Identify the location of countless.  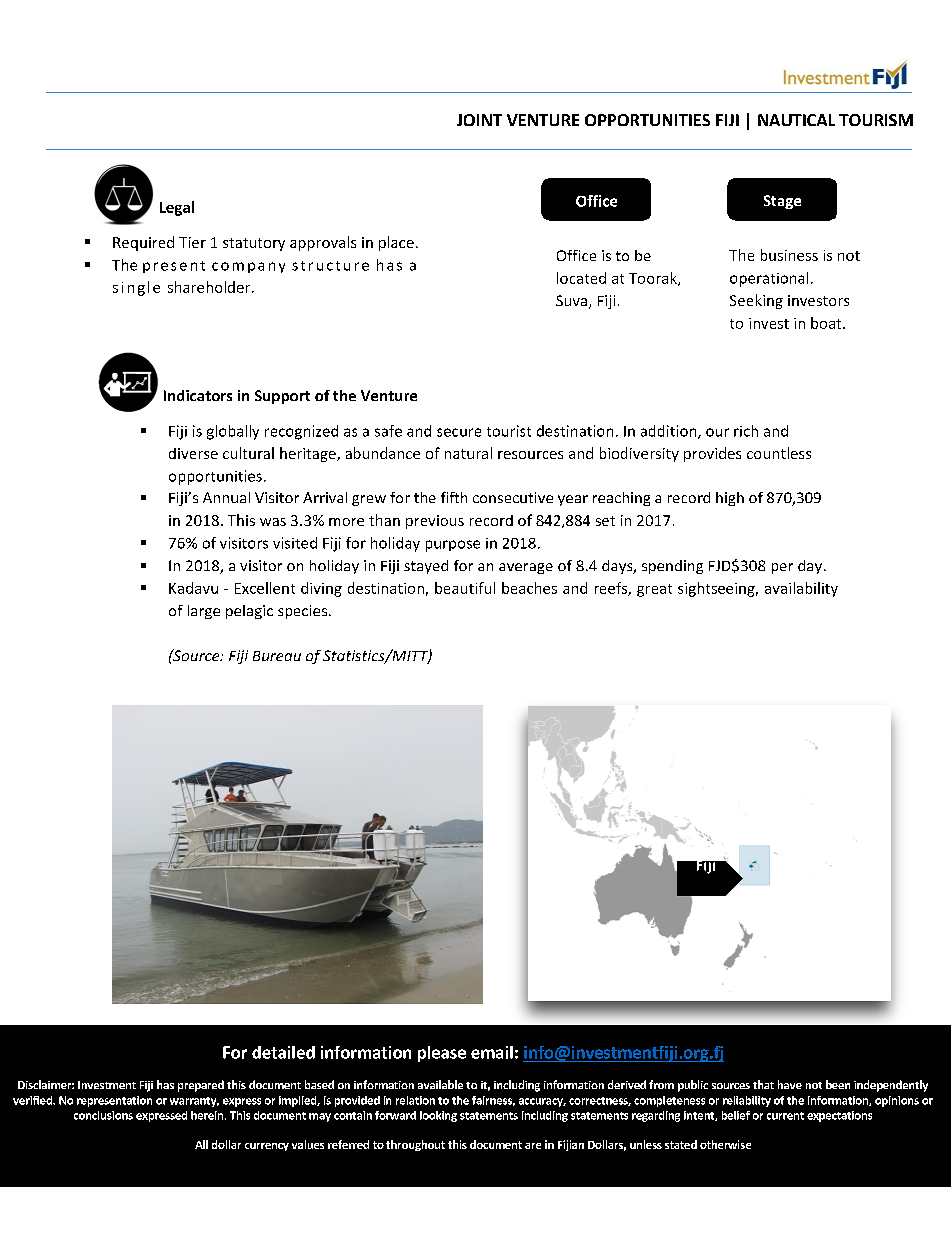
(779, 453).
